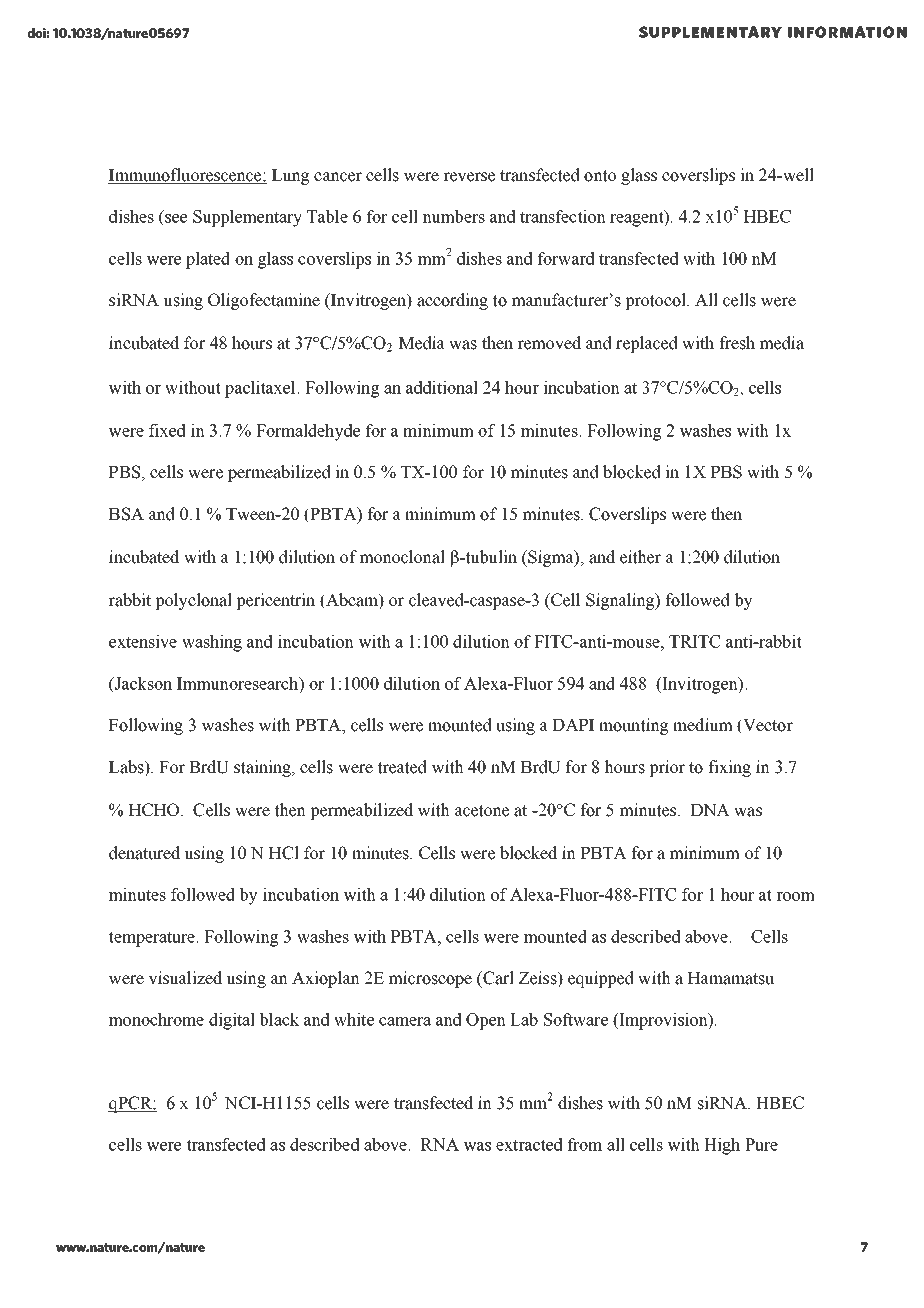 This screenshot has height=1308, width=924. Describe the element at coordinates (208, 260) in the screenshot. I see `plated` at that location.
